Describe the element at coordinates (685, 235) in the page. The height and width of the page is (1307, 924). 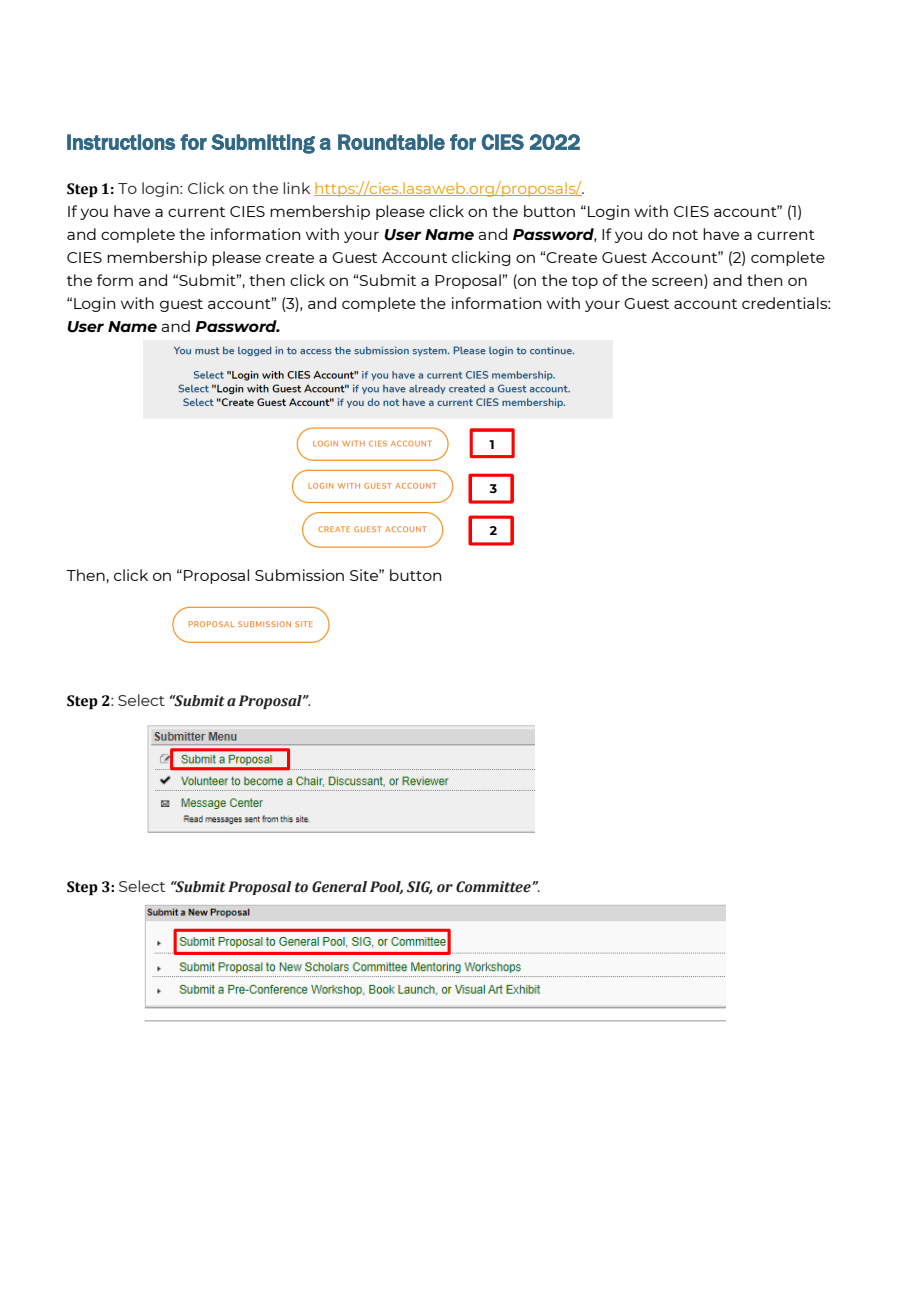
I see `not` at that location.
